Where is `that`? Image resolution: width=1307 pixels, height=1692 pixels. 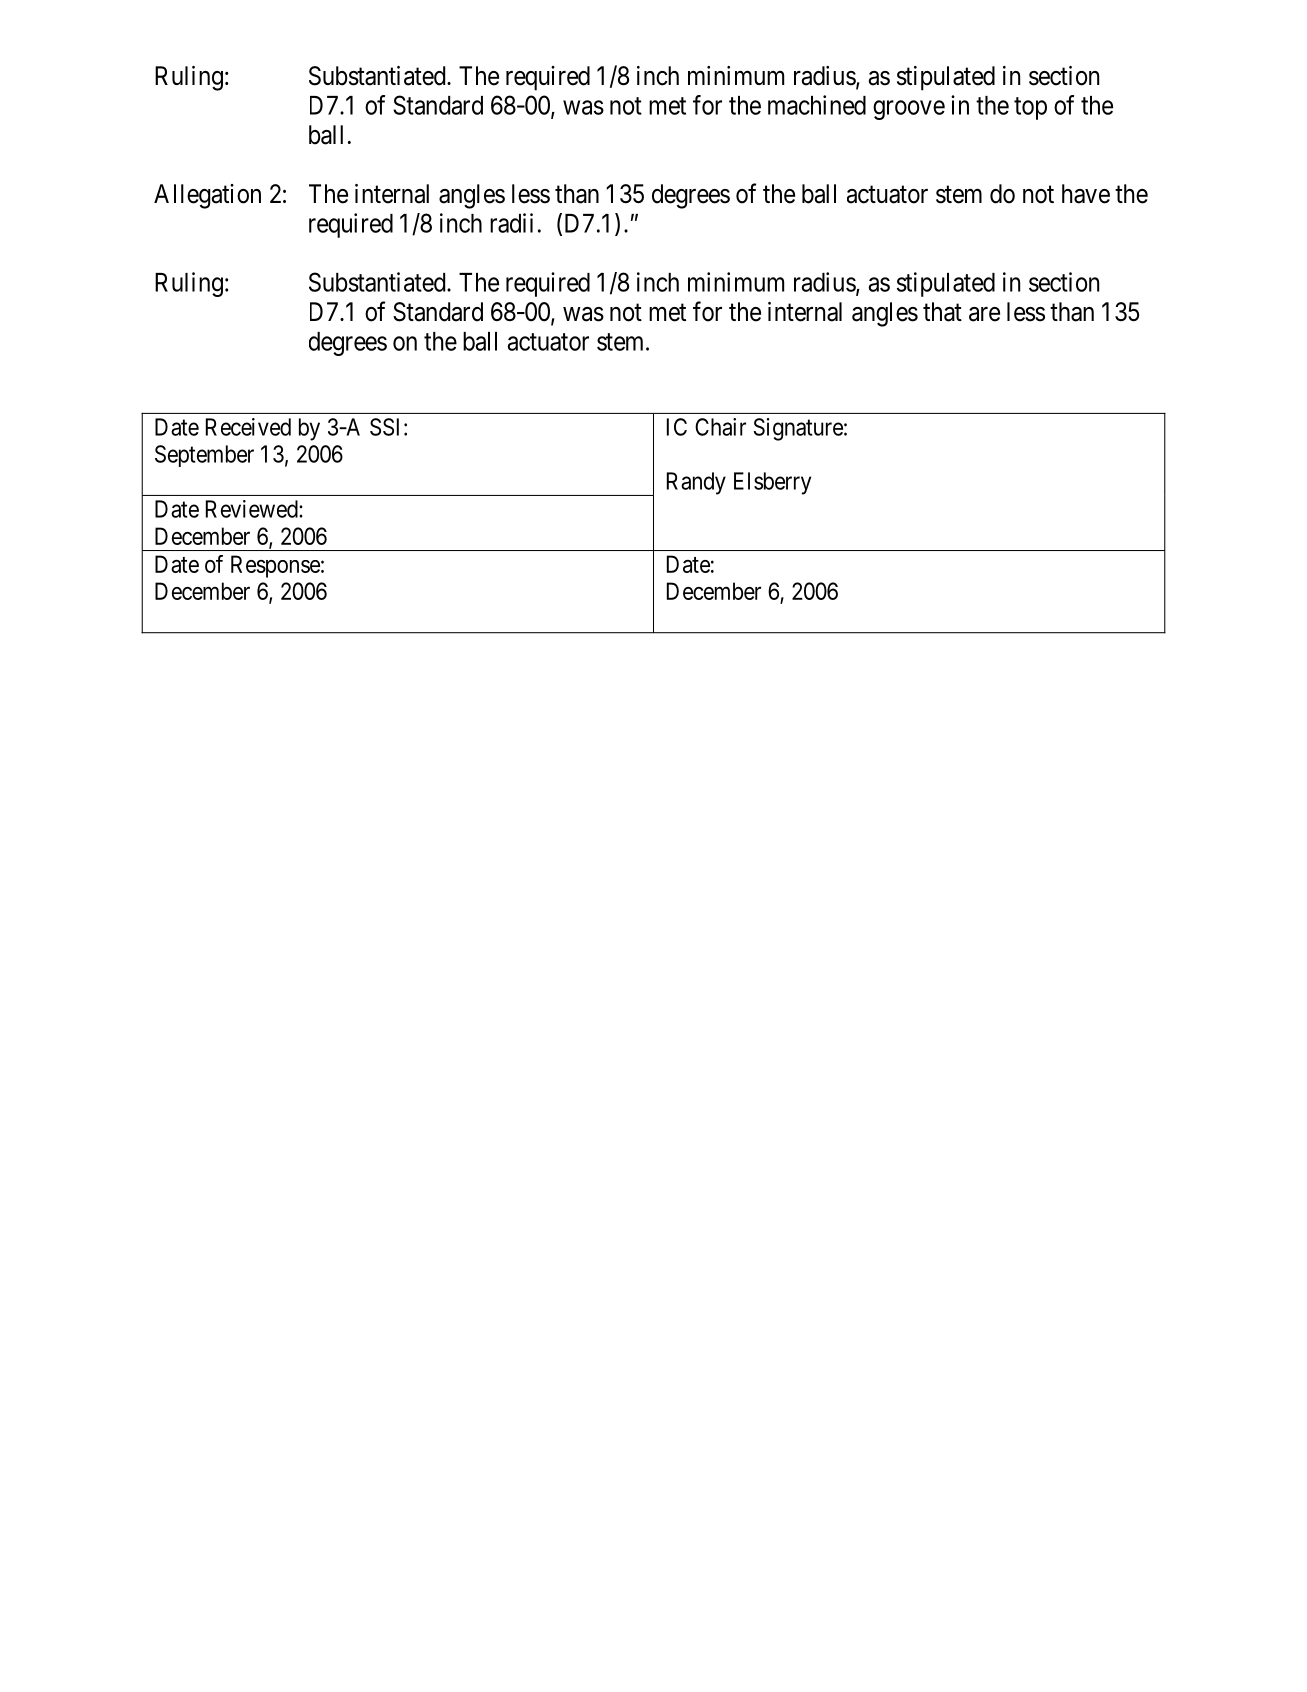 that is located at coordinates (942, 312).
